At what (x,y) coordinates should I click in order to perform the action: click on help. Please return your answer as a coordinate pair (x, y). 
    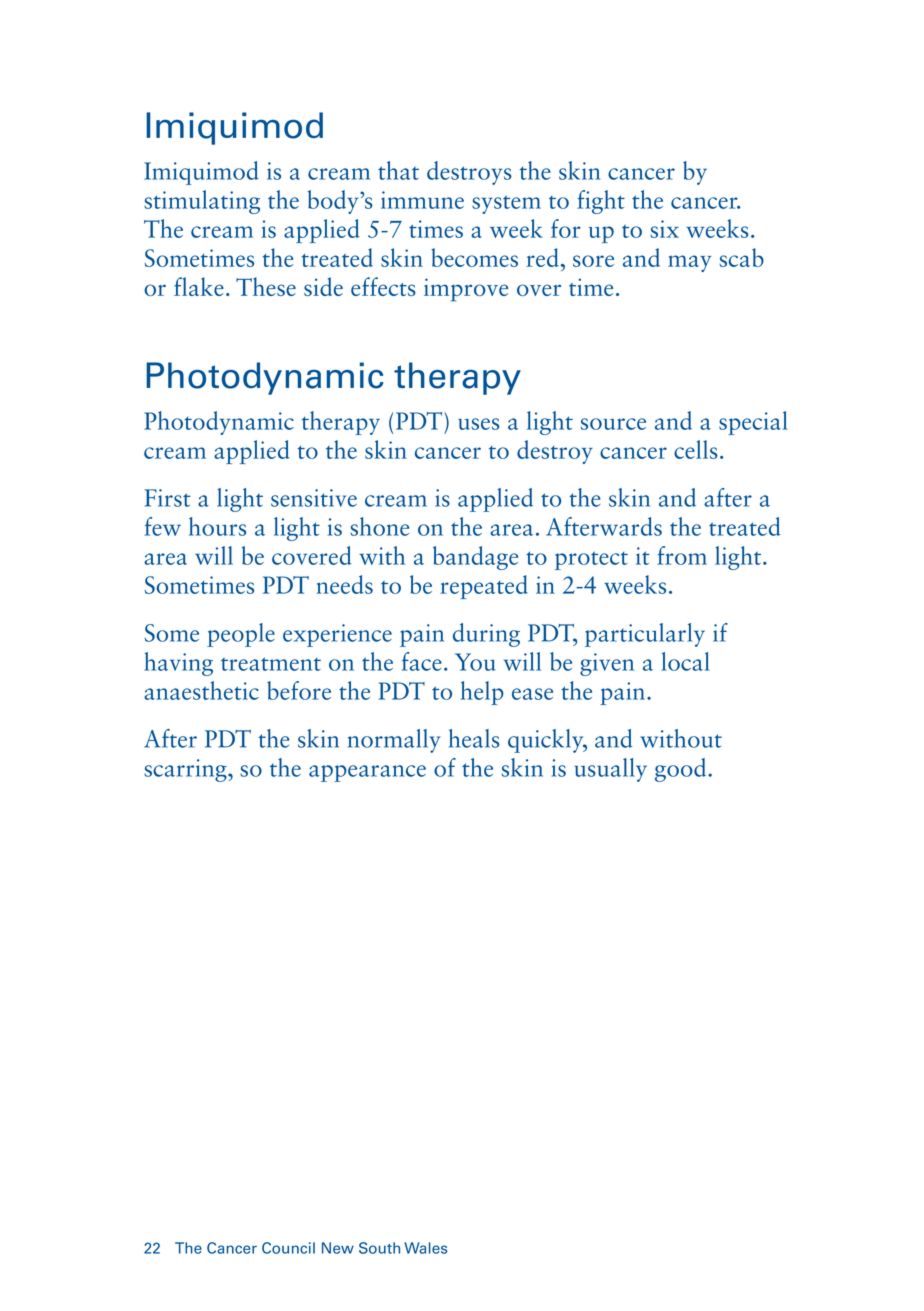
    Looking at the image, I should click on (482, 693).
